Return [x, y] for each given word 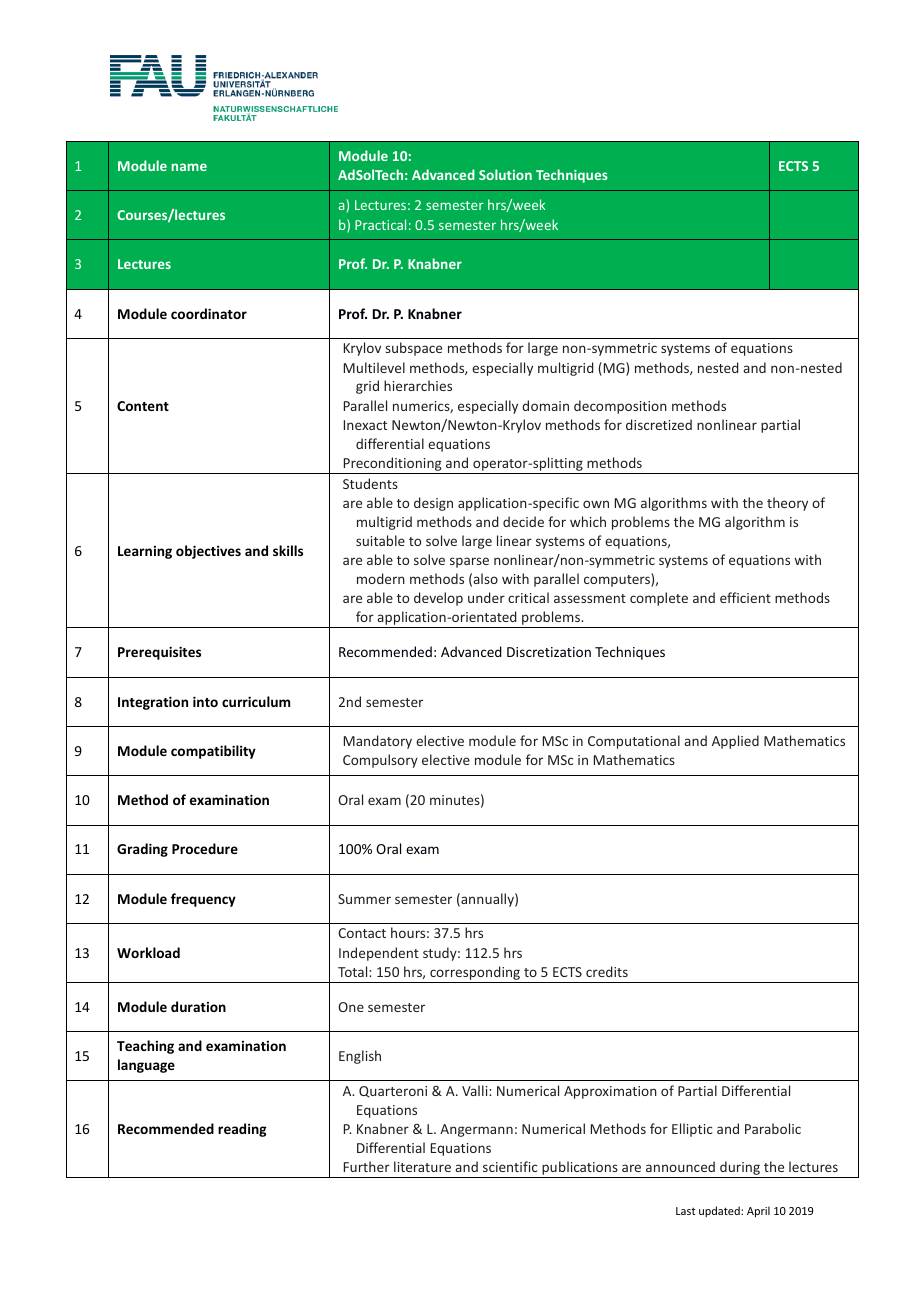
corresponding [475, 974]
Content [143, 406]
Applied [735, 742]
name [189, 167]
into [205, 701]
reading [242, 1130]
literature [422, 1166]
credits [607, 971]
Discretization [549, 652]
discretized [659, 424]
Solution [505, 174]
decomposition [620, 407]
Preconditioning [392, 465]
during [740, 1169]
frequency [203, 900]
